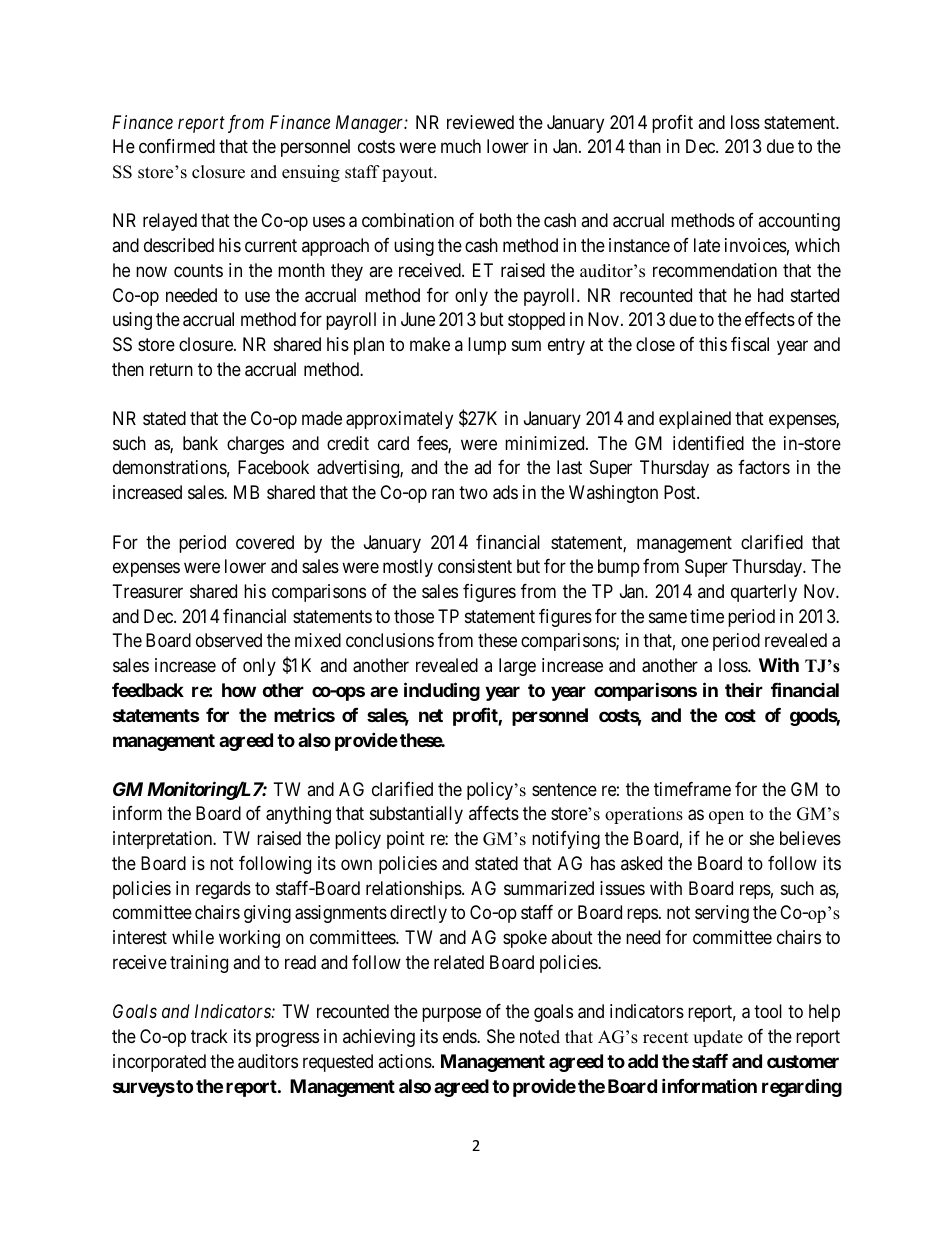  Describe the element at coordinates (461, 146) in the screenshot. I see `much` at that location.
